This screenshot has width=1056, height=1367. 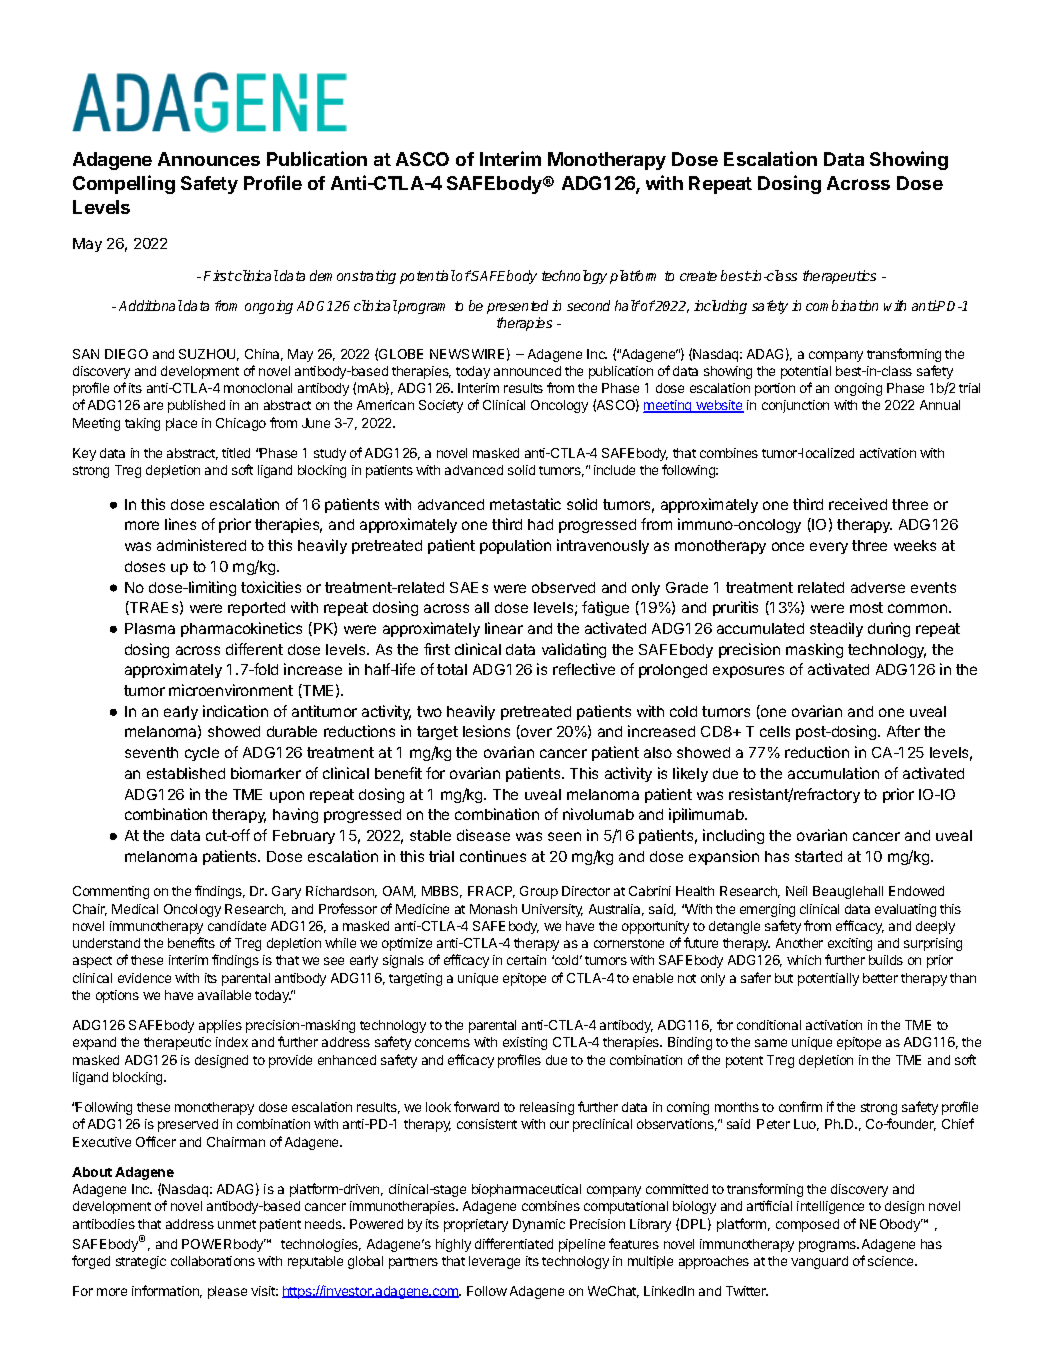 What do you see at coordinates (202, 754) in the screenshot?
I see `cycle` at bounding box center [202, 754].
